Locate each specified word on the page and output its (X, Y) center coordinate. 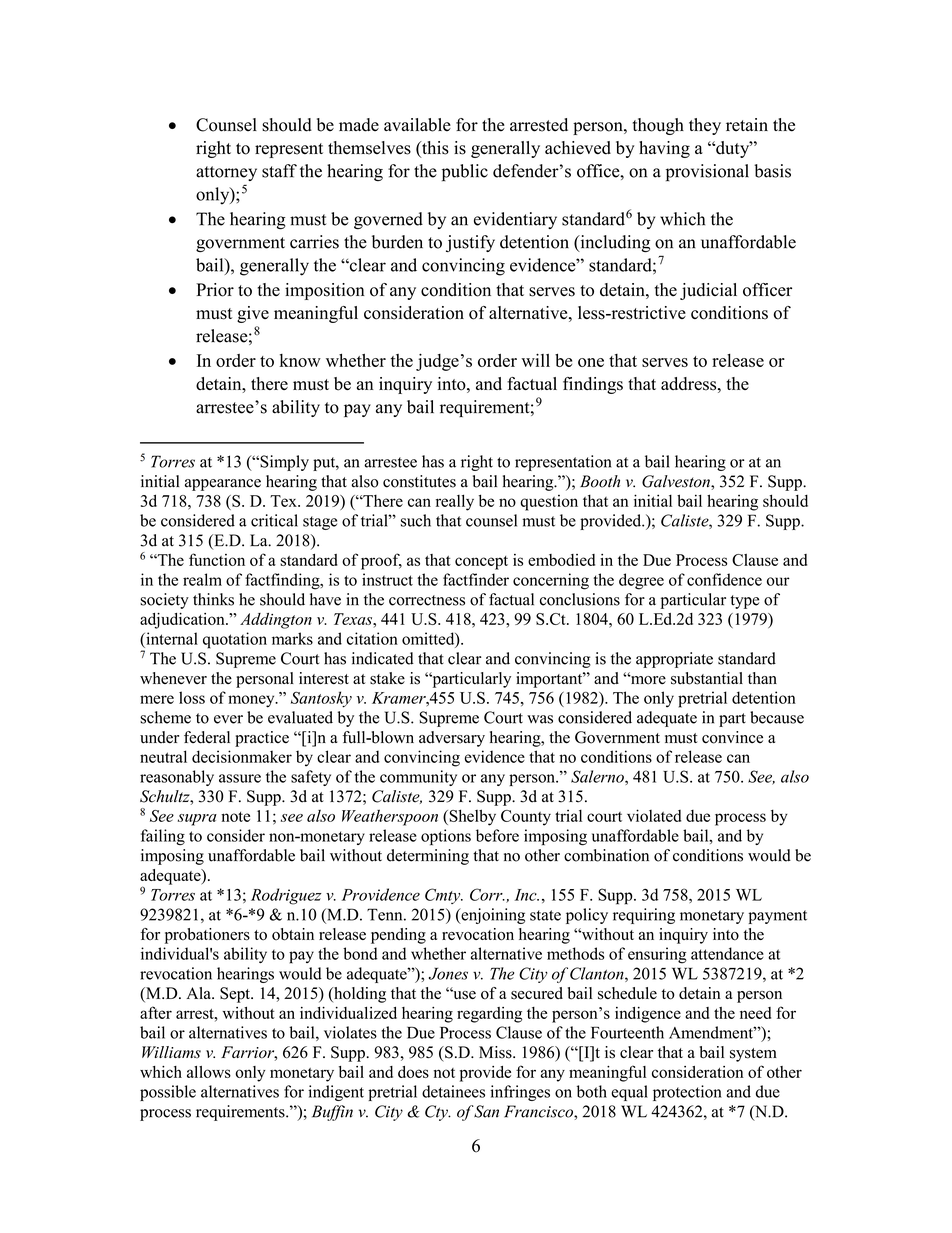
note (235, 817)
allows (209, 1072)
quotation (235, 640)
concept (481, 563)
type (744, 602)
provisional (707, 173)
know (300, 360)
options (446, 837)
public (465, 173)
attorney (226, 173)
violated (654, 815)
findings (593, 385)
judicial (708, 291)
